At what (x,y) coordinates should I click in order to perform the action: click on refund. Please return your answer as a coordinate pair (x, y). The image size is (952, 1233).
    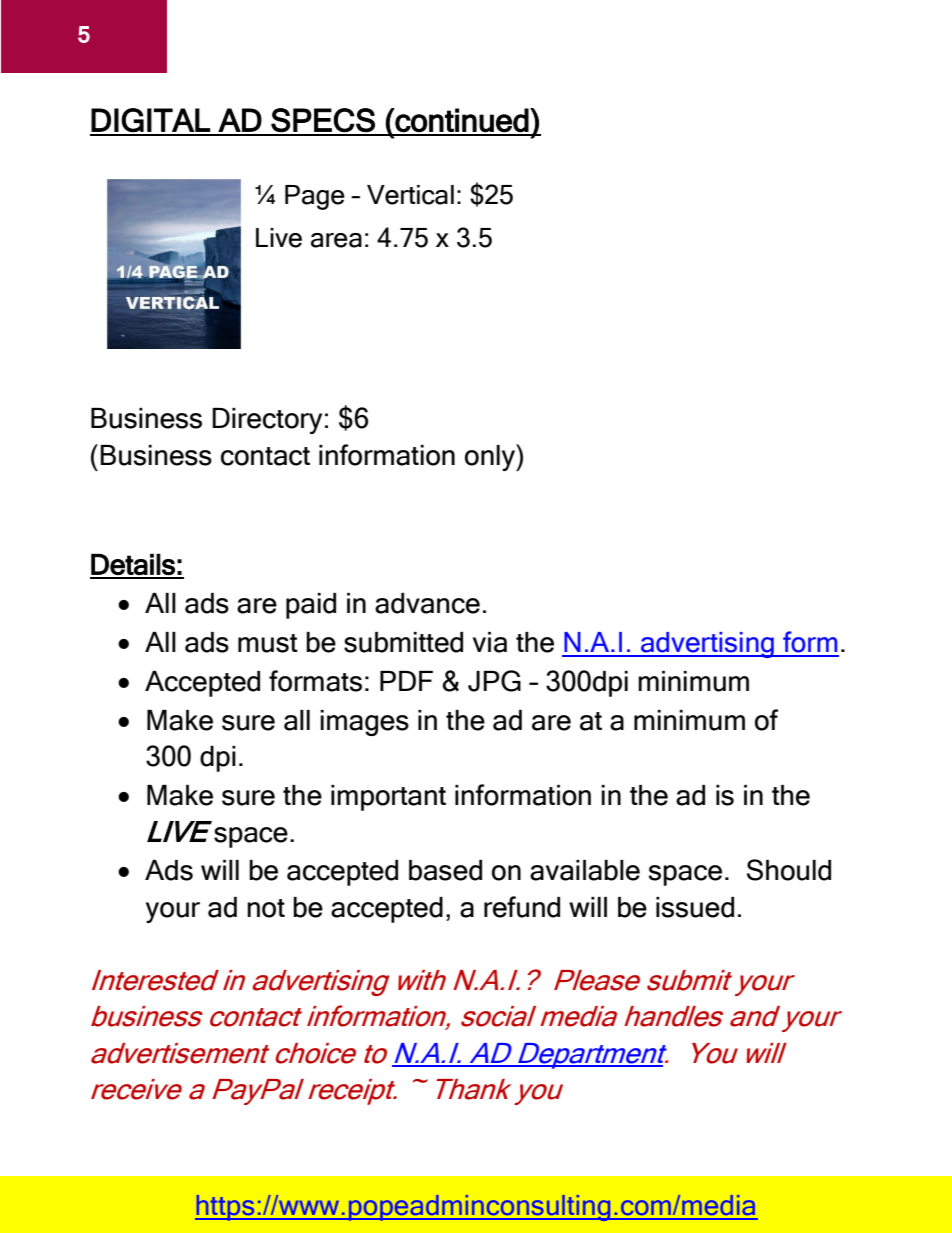
    Looking at the image, I should click on (522, 907).
